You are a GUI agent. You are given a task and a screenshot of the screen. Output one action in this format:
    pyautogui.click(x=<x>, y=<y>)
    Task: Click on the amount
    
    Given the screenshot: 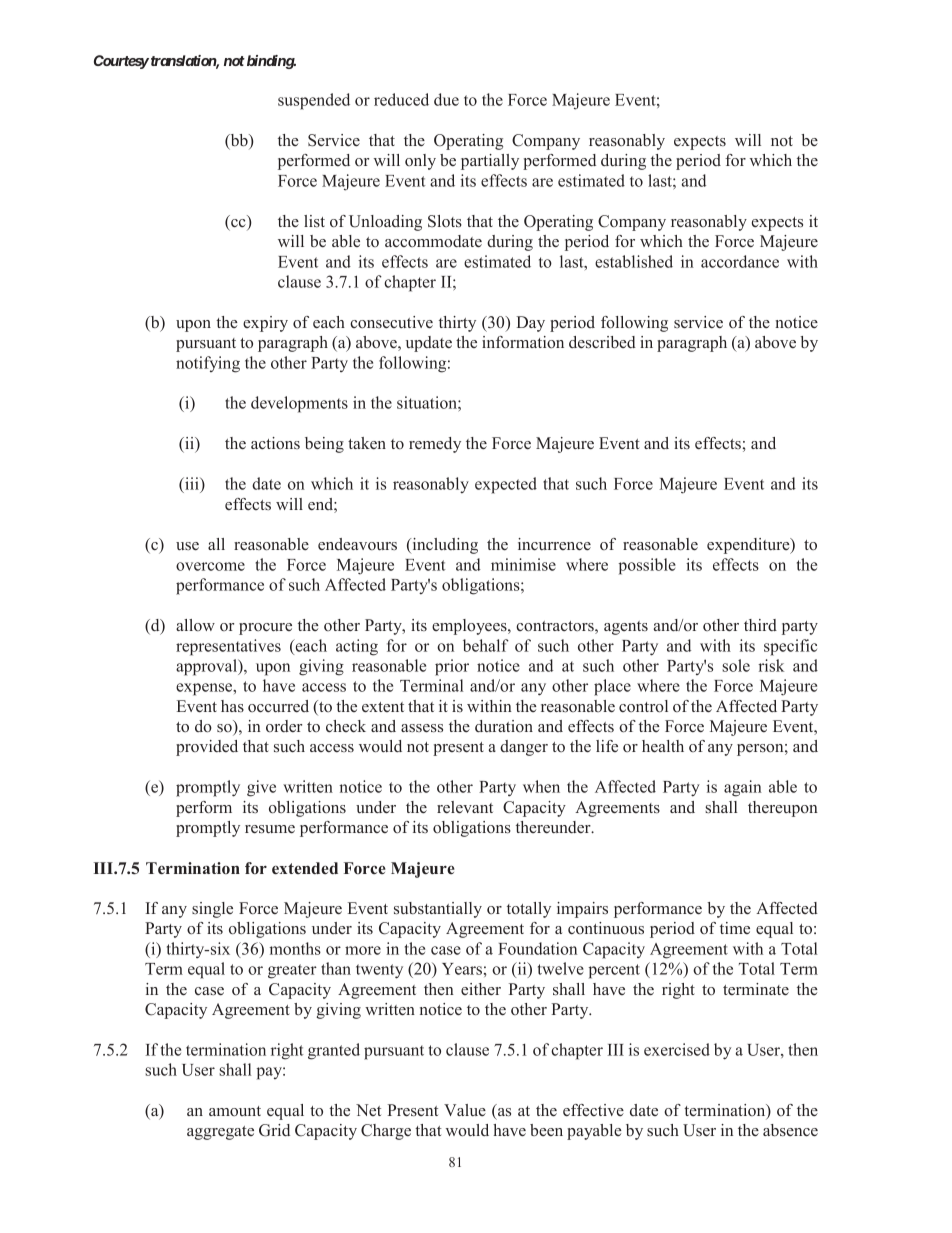 What is the action you would take?
    pyautogui.click(x=235, y=1111)
